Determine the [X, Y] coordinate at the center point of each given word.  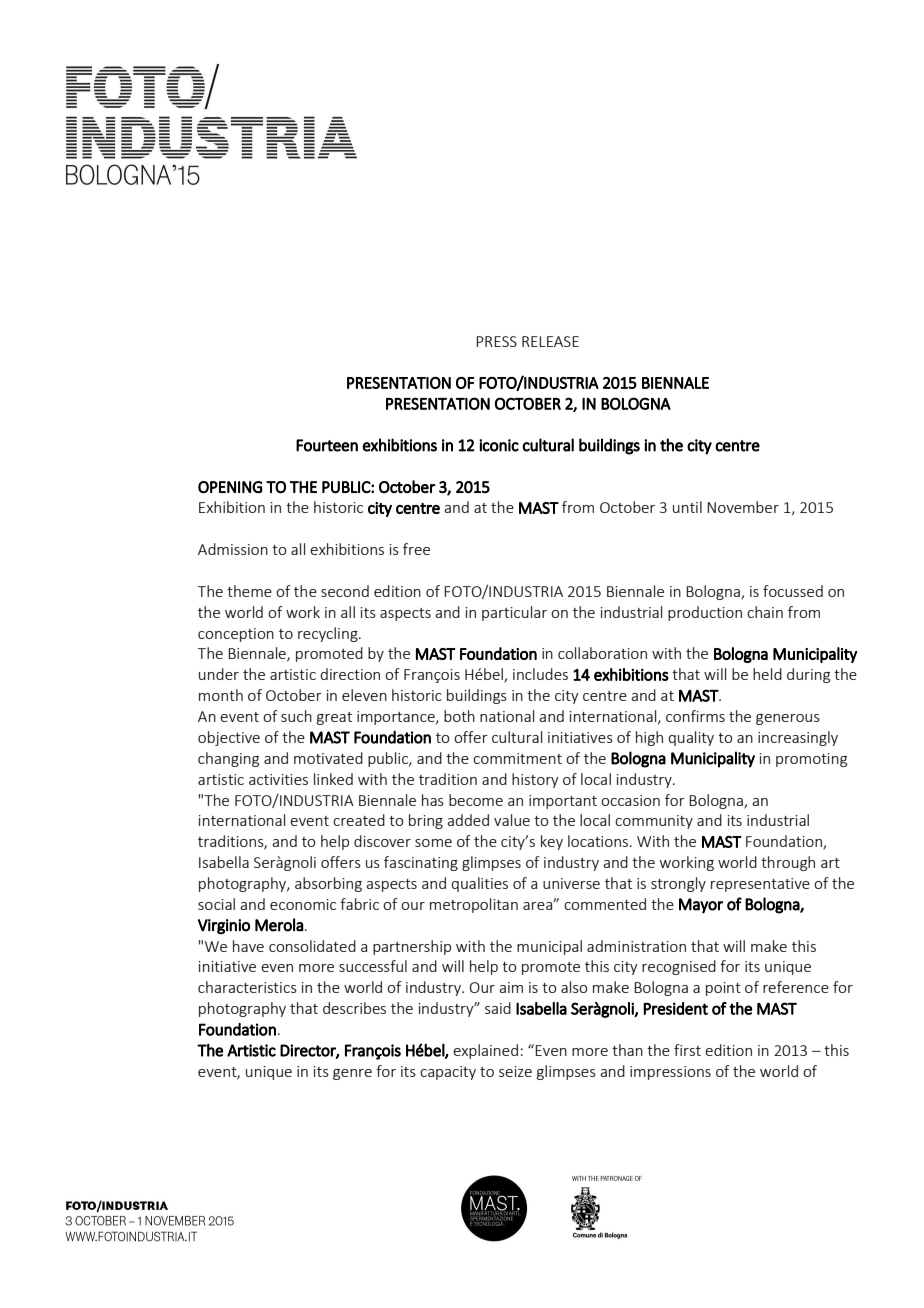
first [687, 1050]
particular [514, 613]
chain [765, 612]
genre [352, 1074]
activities [278, 779]
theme [249, 591]
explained [485, 1051]
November [743, 507]
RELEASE [550, 341]
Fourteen [327, 445]
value [512, 820]
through [788, 863]
